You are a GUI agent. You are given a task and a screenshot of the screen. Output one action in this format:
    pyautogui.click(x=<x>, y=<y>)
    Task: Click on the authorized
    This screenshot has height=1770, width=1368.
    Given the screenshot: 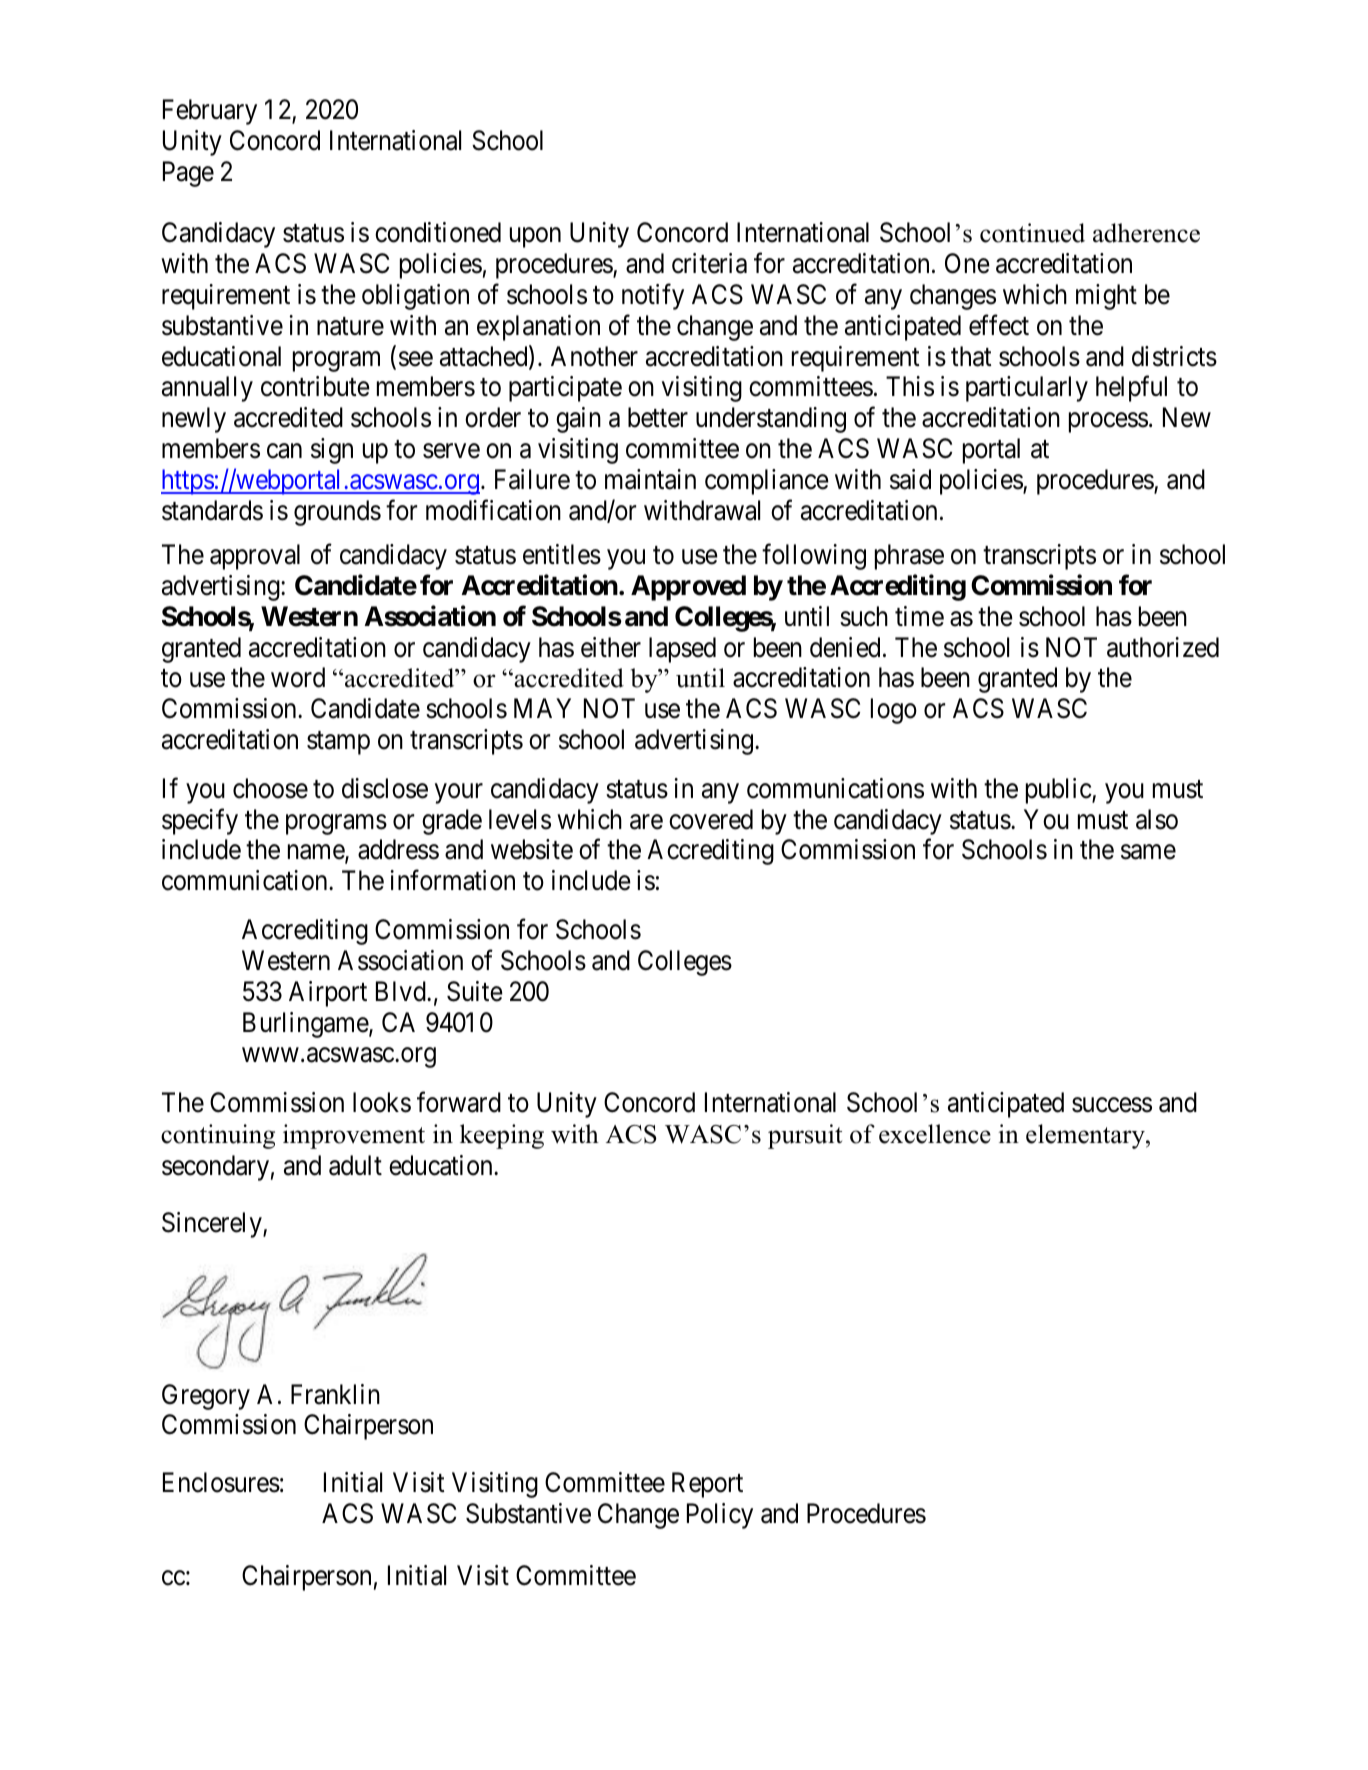 What is the action you would take?
    pyautogui.click(x=1163, y=647)
